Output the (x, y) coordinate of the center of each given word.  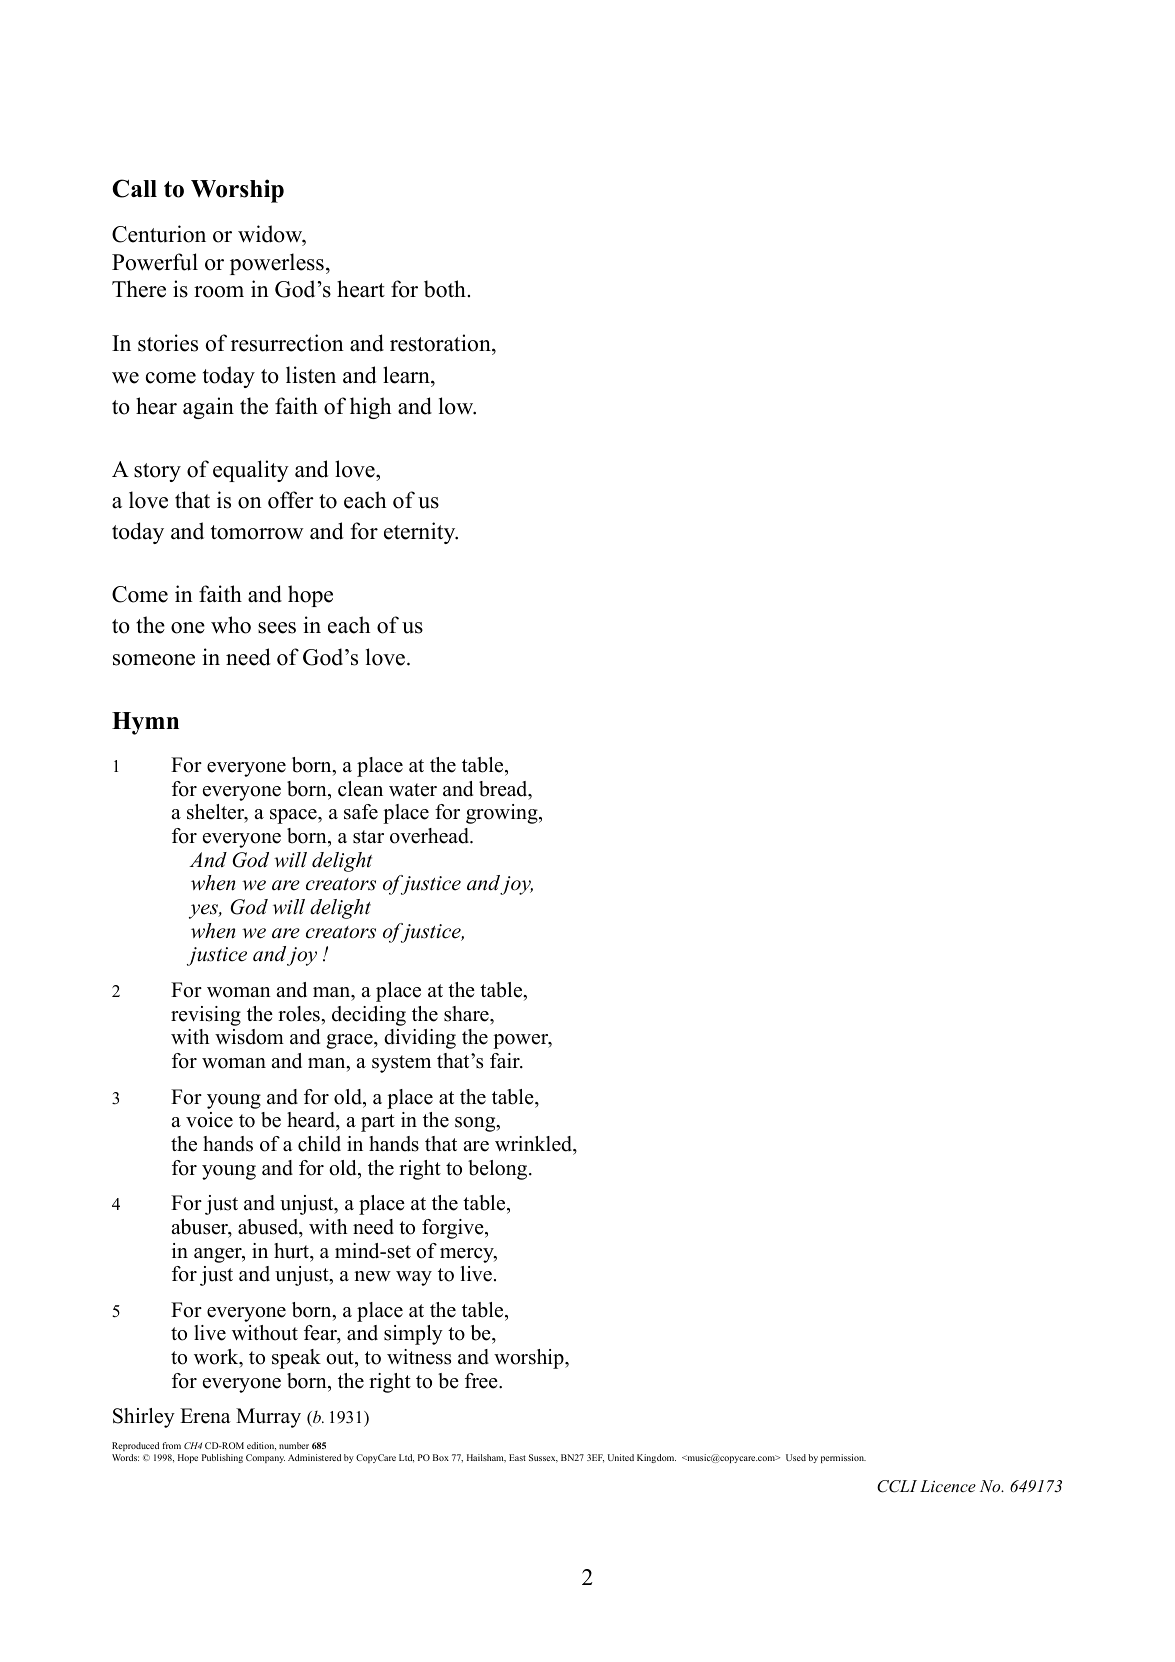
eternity (421, 533)
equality (251, 471)
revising (206, 1016)
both (445, 289)
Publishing (222, 1458)
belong (499, 1170)
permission (843, 1458)
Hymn (145, 723)
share (467, 1014)
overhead (430, 836)
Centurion (159, 234)
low (457, 406)
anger (219, 1255)
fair (506, 1061)
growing (503, 814)
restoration (441, 344)
